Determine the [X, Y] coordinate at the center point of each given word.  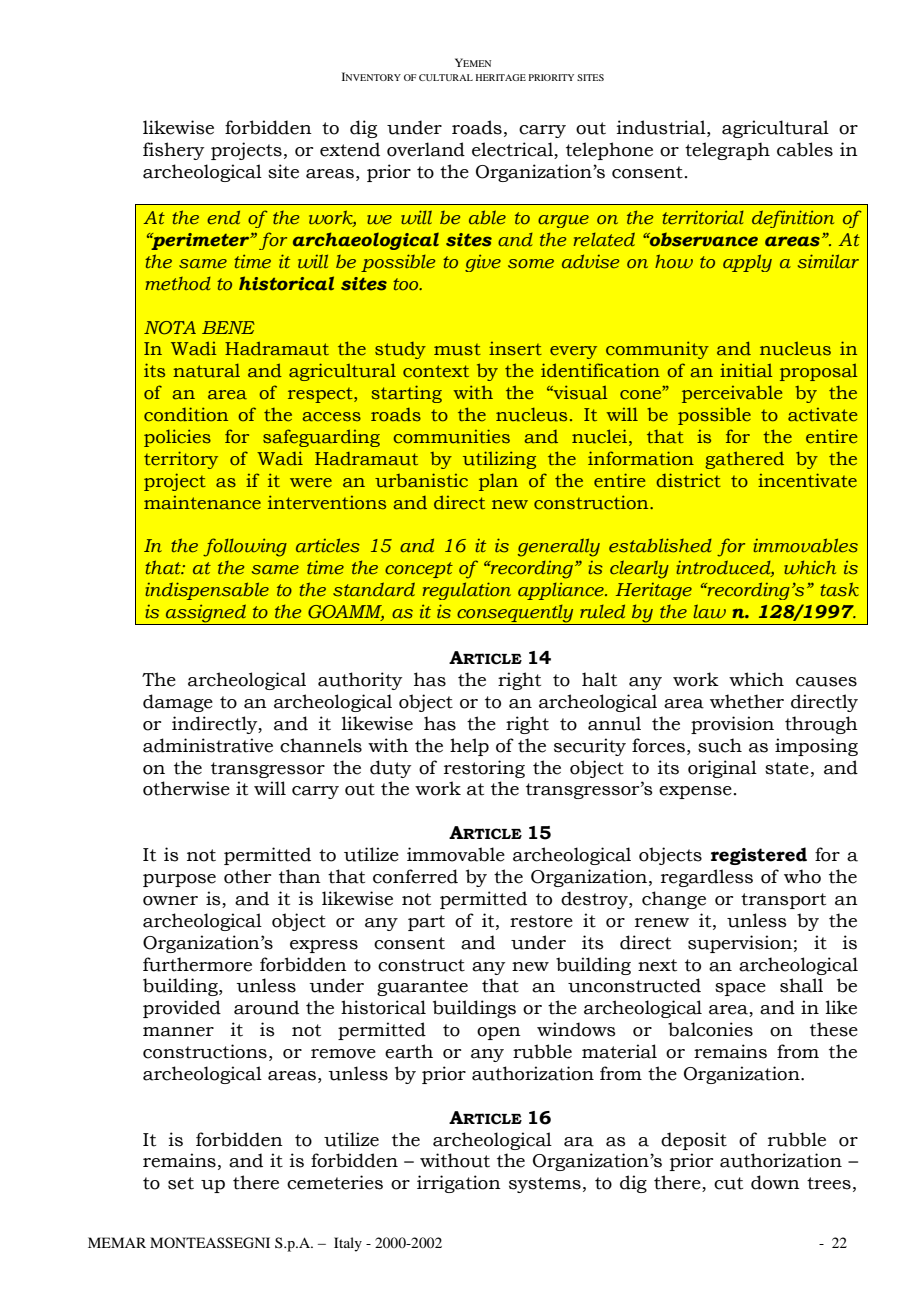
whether [747, 701]
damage [178, 703]
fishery [173, 151]
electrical [513, 150]
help [469, 747]
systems [545, 1185]
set [181, 1183]
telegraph [727, 151]
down [775, 1182]
